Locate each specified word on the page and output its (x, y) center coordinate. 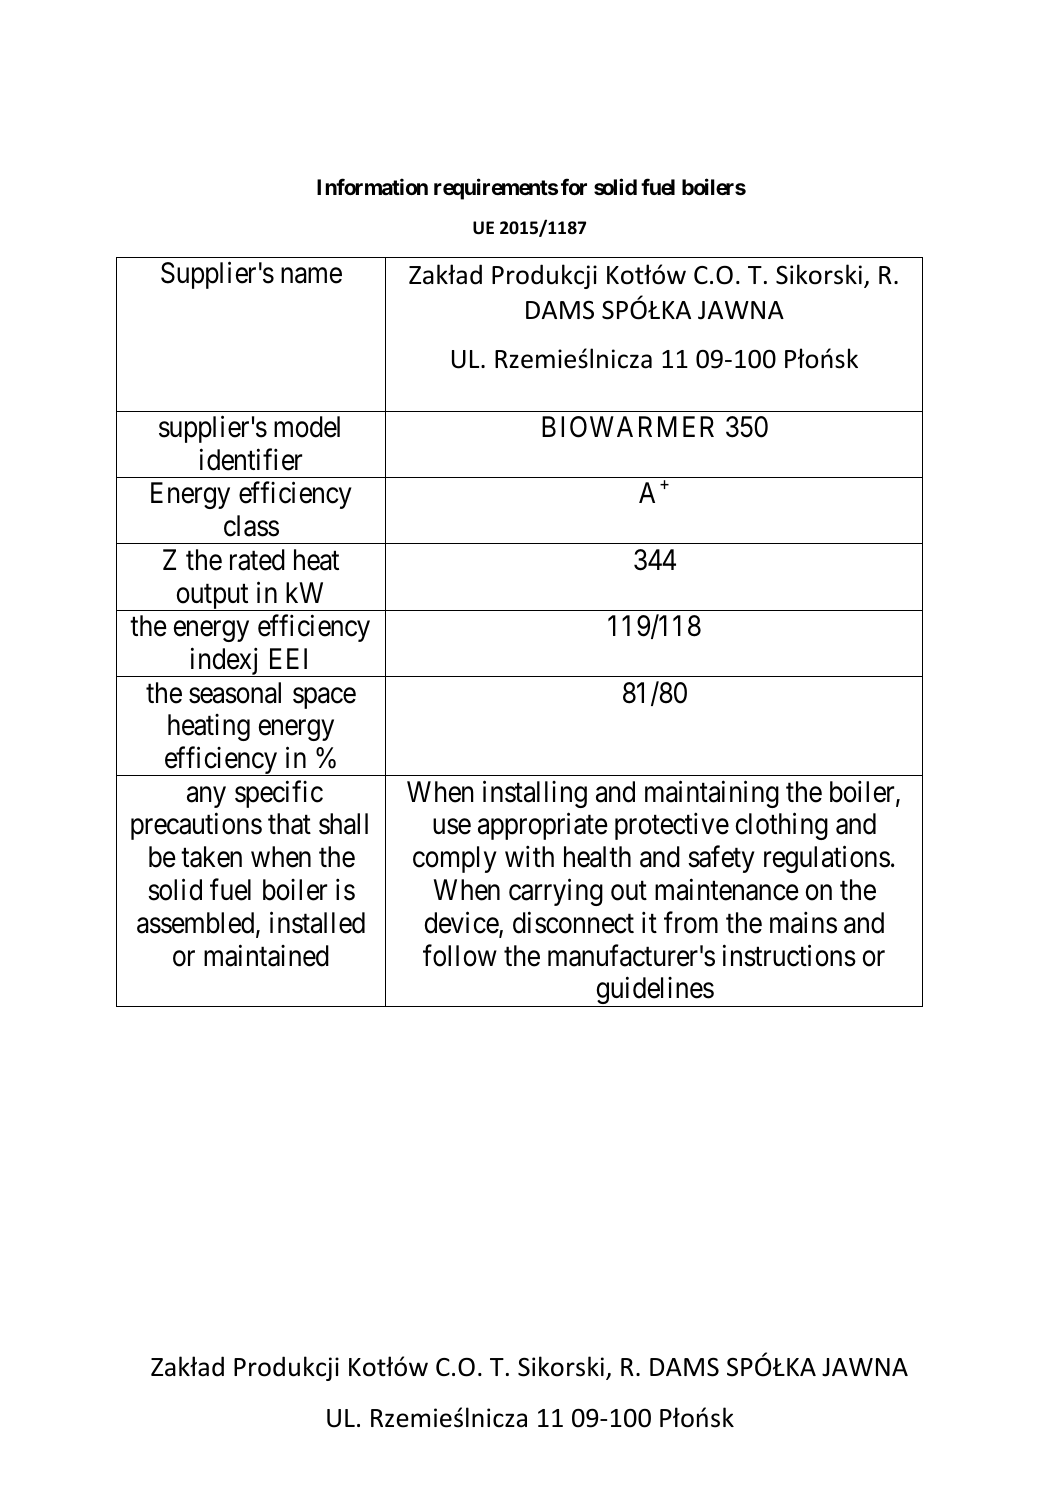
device (462, 923)
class (251, 526)
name (311, 276)
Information (372, 186)
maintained (266, 955)
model (307, 427)
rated (257, 560)
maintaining (712, 794)
